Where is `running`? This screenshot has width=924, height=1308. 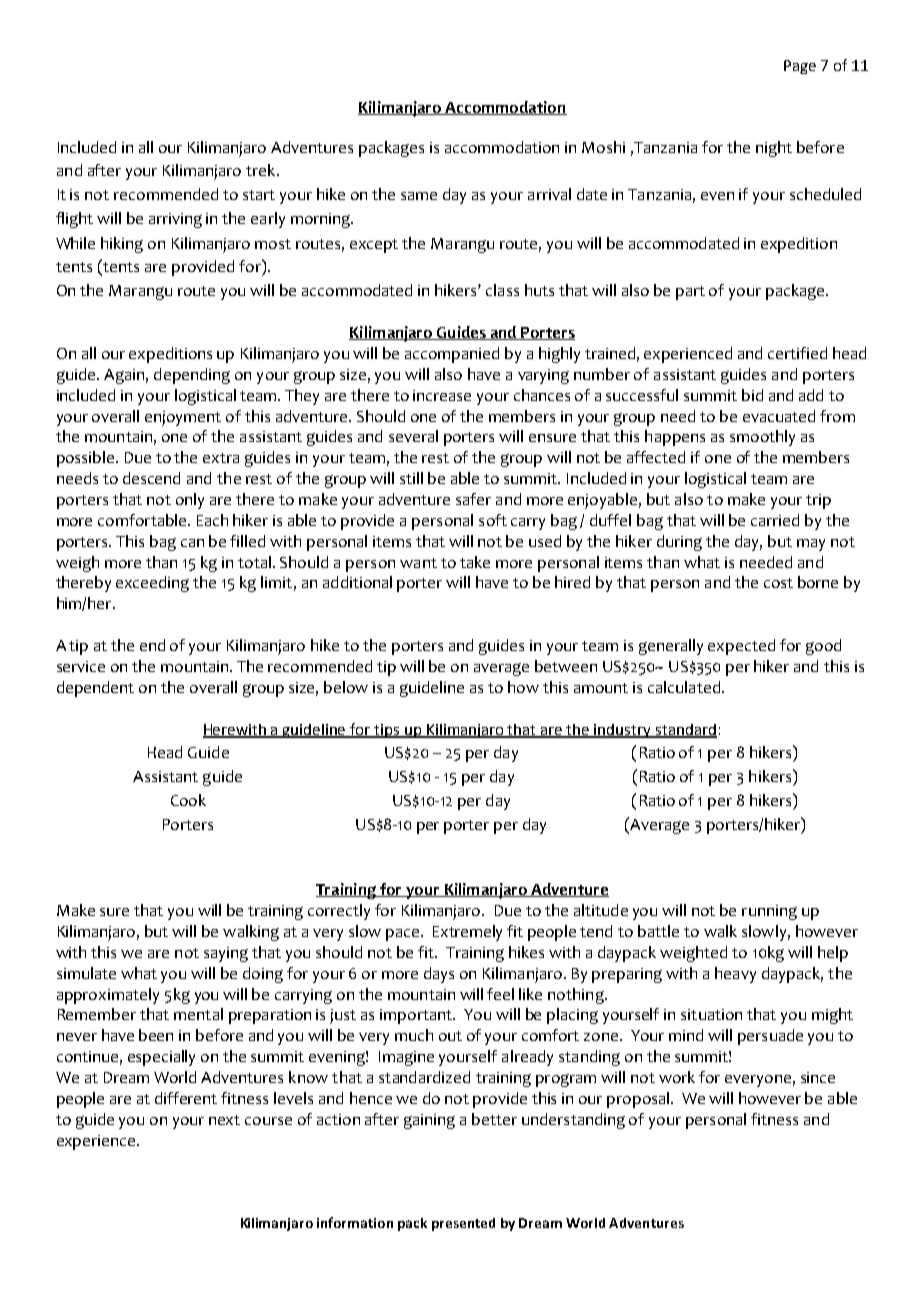 running is located at coordinates (769, 912).
